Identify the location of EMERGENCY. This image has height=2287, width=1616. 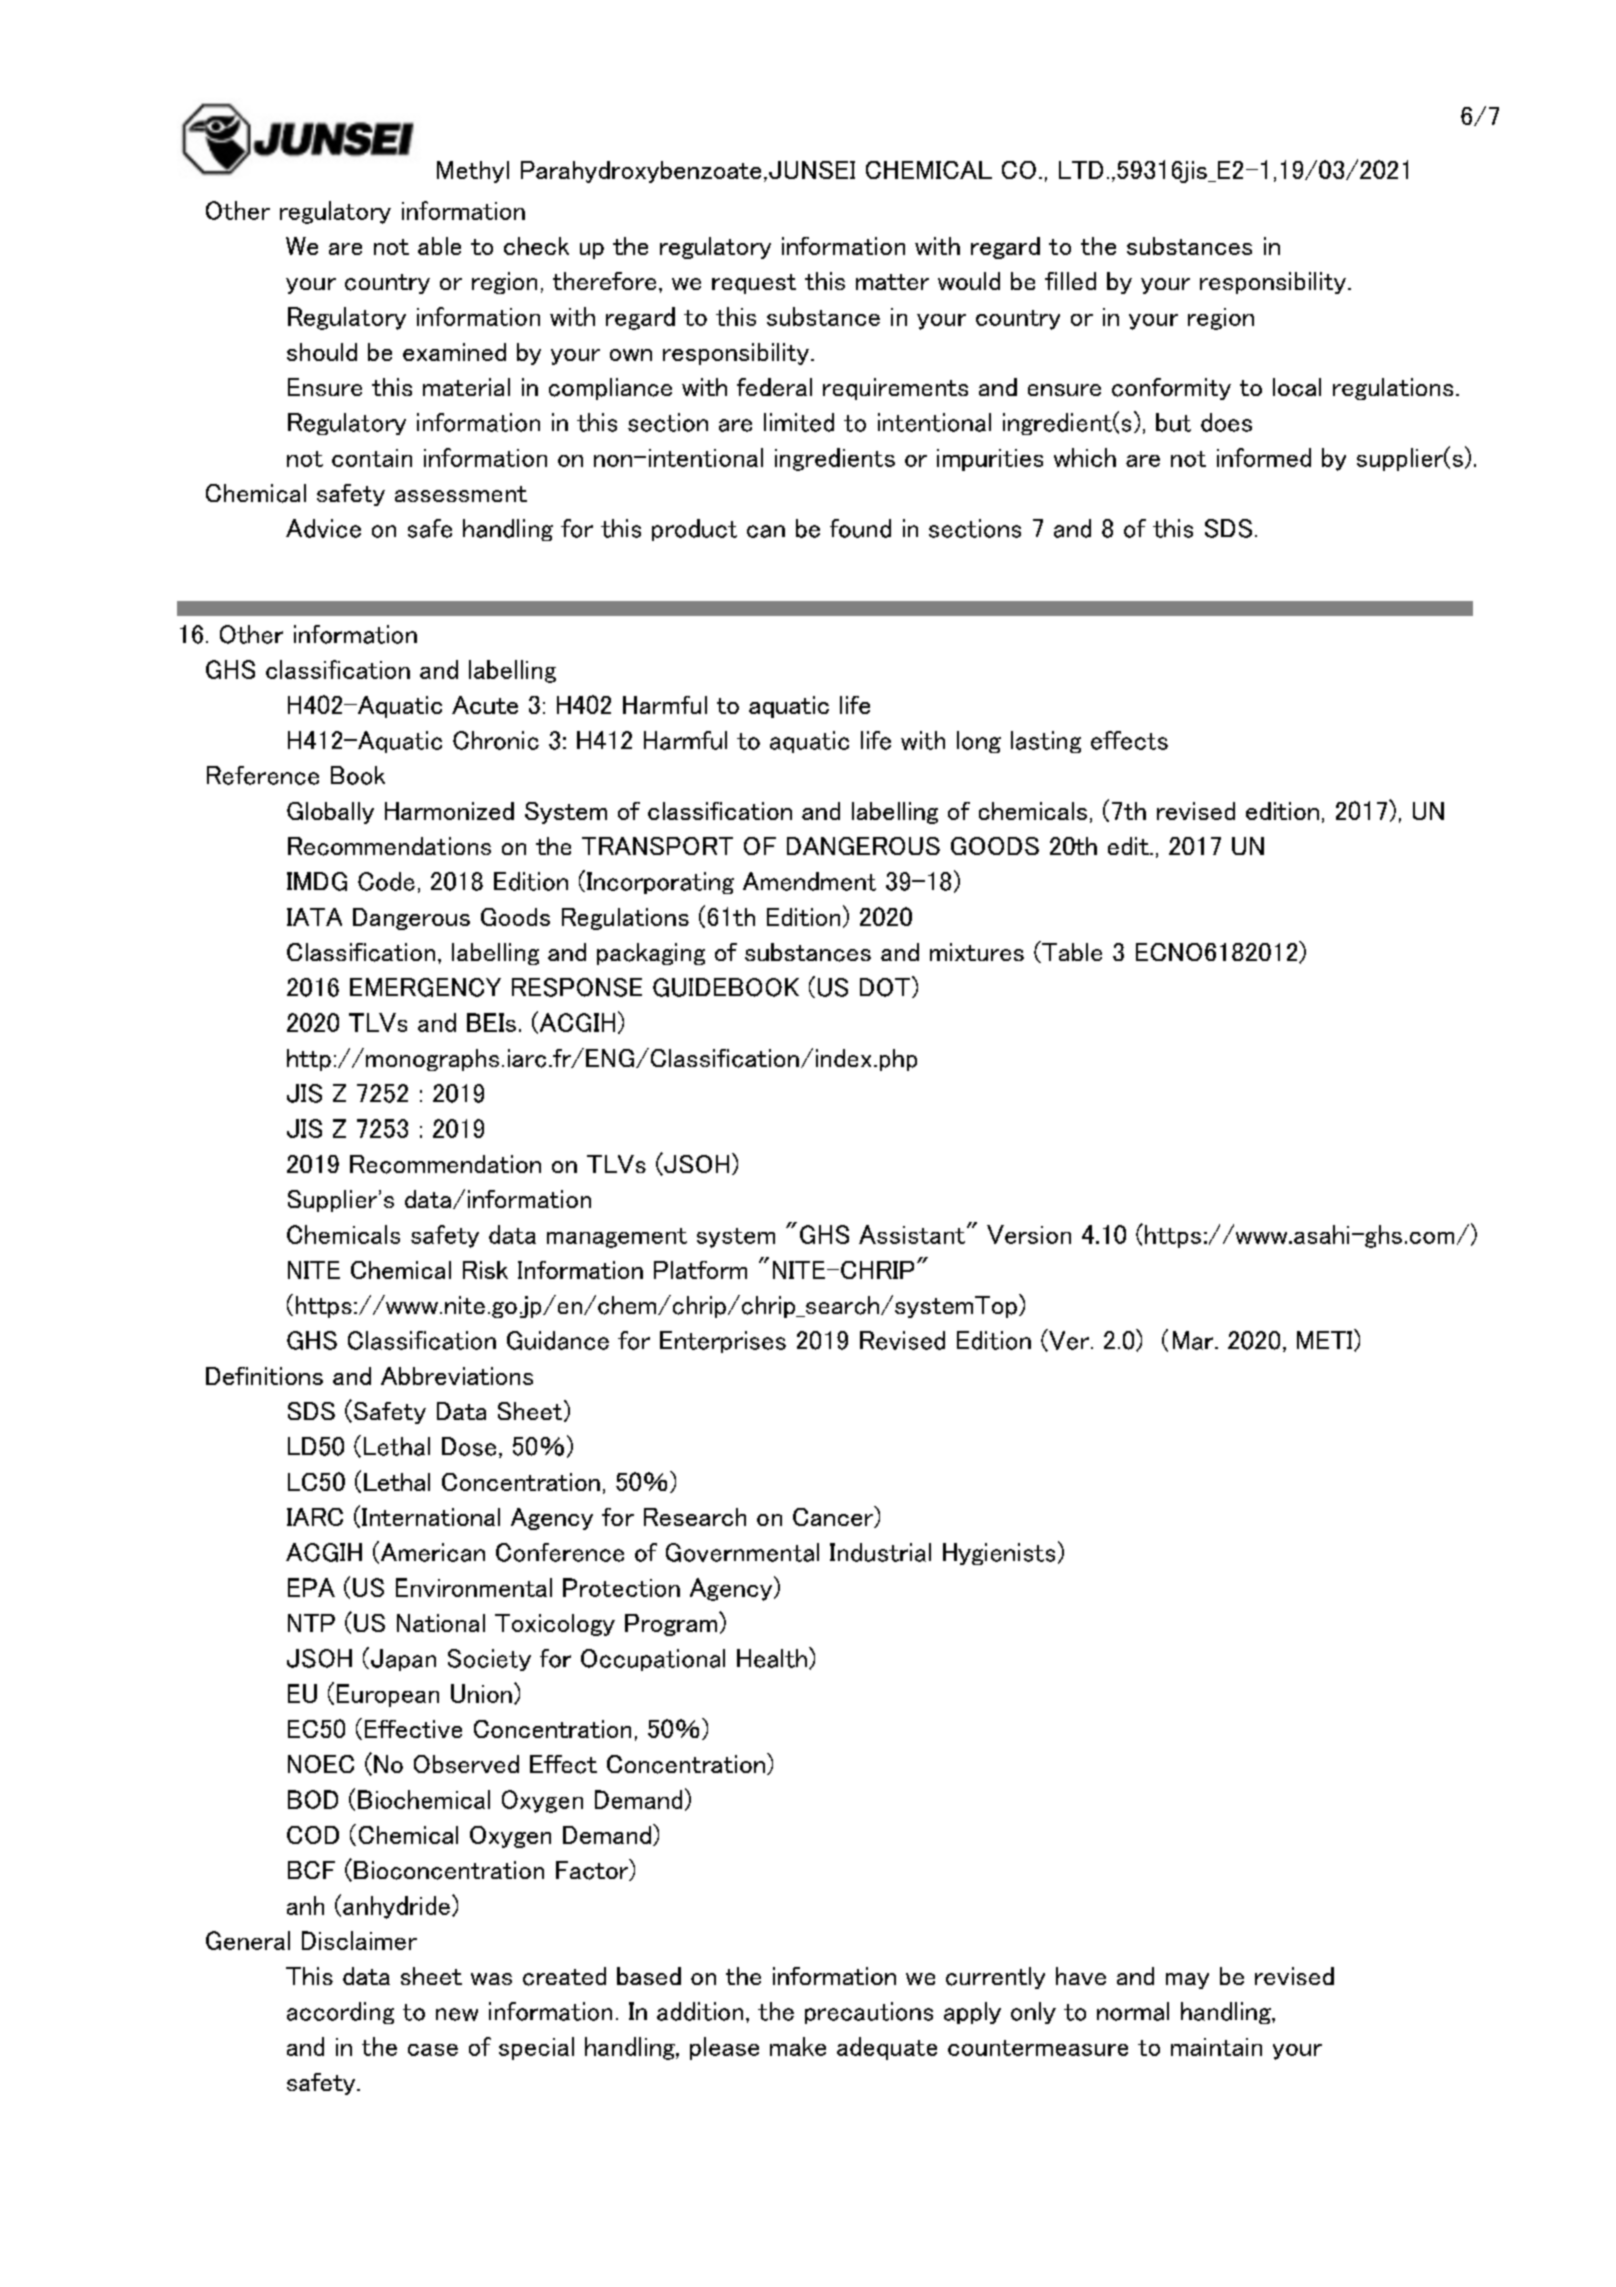
(425, 987).
